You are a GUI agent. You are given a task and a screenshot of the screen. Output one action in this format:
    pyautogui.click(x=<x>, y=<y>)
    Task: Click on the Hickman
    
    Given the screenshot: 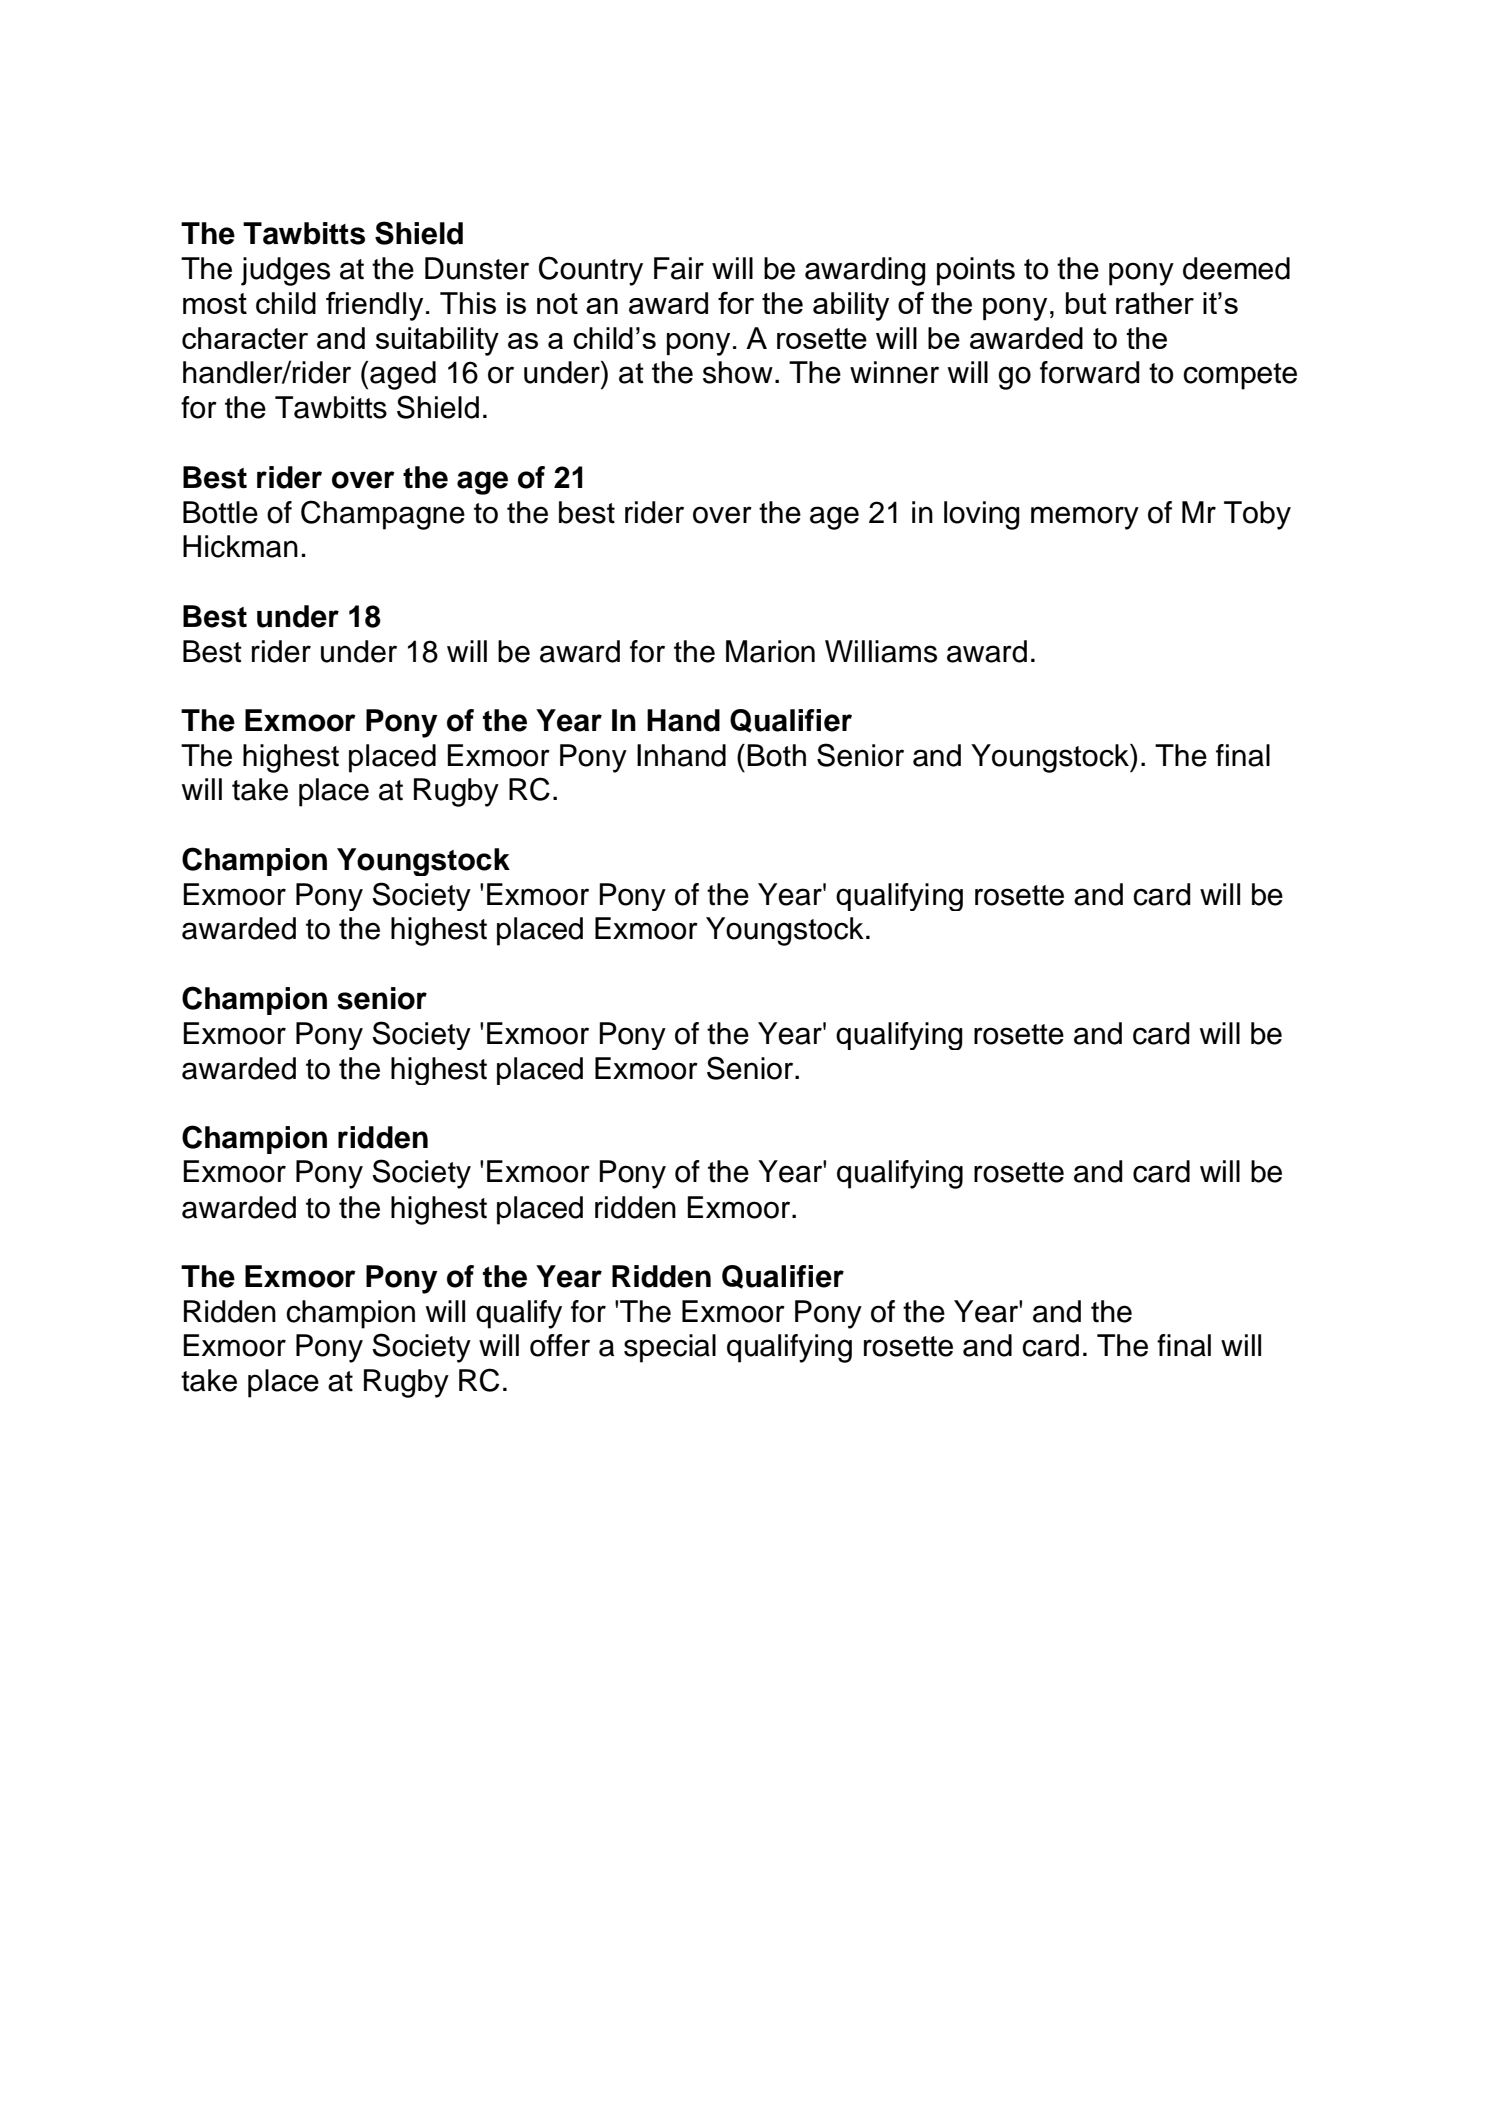 What is the action you would take?
    pyautogui.click(x=240, y=546)
